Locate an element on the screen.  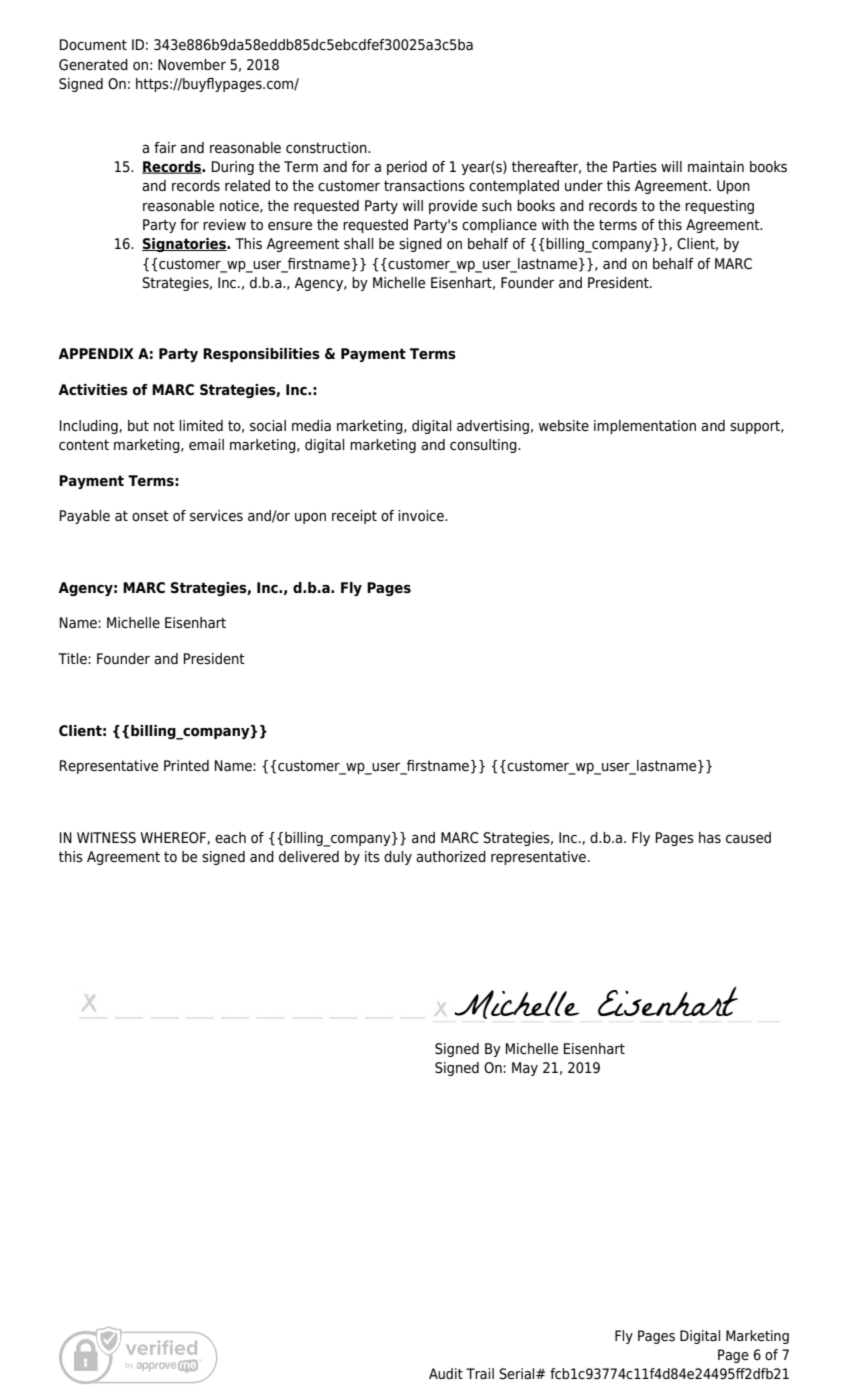
period is located at coordinates (407, 168).
